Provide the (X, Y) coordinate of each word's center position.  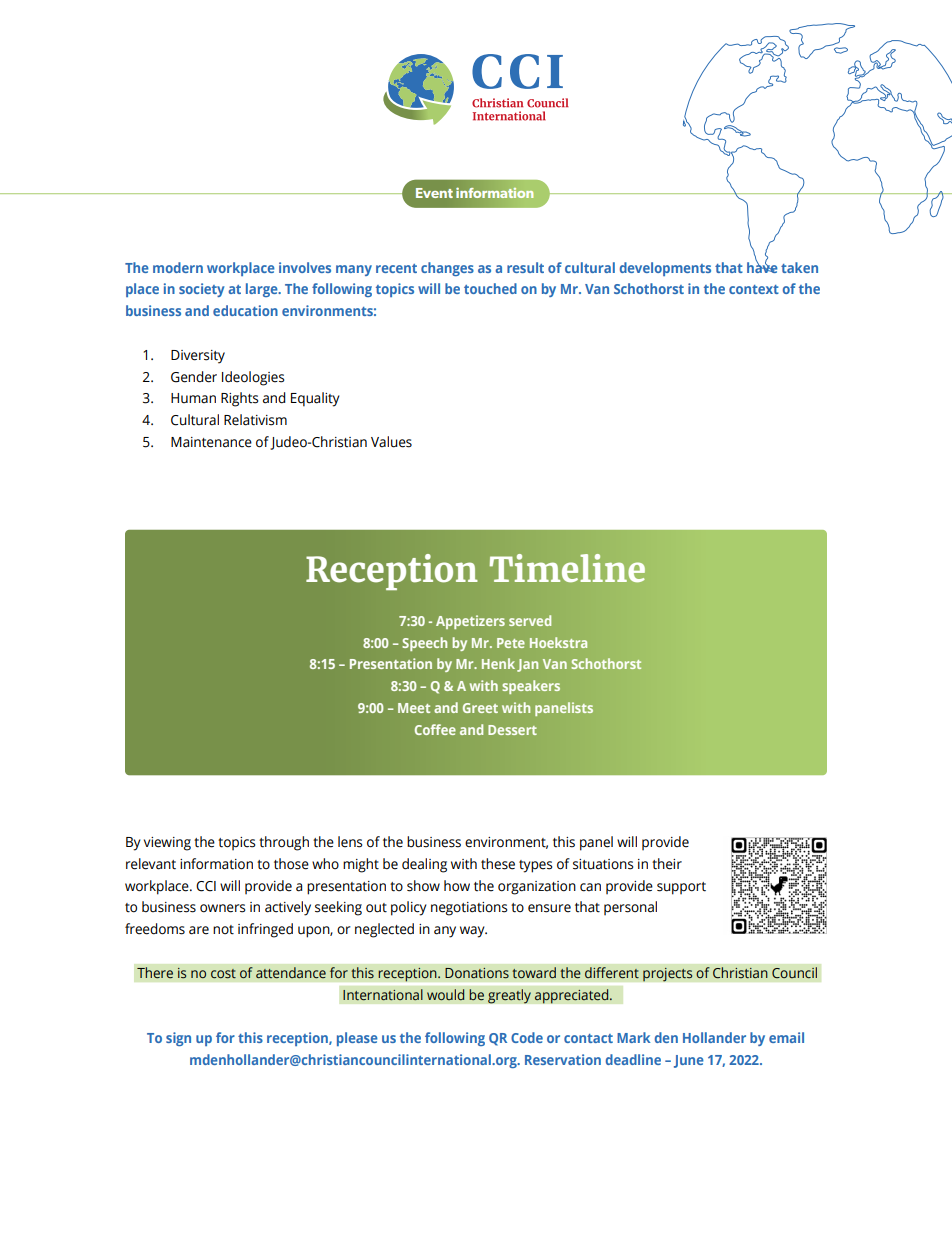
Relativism (255, 420)
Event (434, 193)
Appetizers (470, 622)
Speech (425, 644)
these (498, 864)
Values (391, 442)
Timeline (567, 568)
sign (178, 1039)
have (762, 266)
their (667, 864)
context (754, 289)
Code (527, 1037)
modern (178, 267)
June (689, 1061)
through (284, 843)
